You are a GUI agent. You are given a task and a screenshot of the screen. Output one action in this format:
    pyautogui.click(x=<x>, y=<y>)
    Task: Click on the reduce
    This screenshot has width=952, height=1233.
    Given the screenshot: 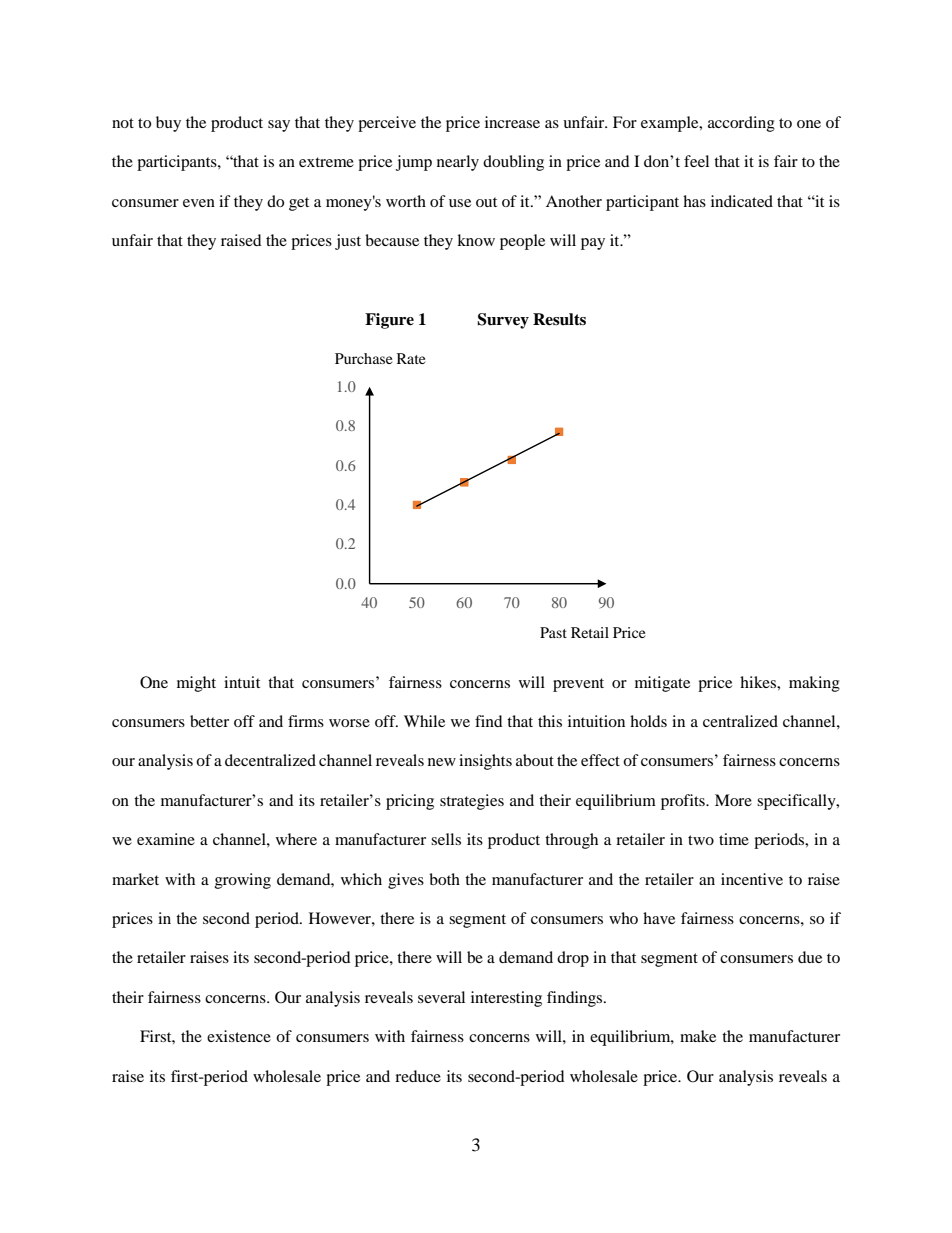 What is the action you would take?
    pyautogui.click(x=418, y=1076)
